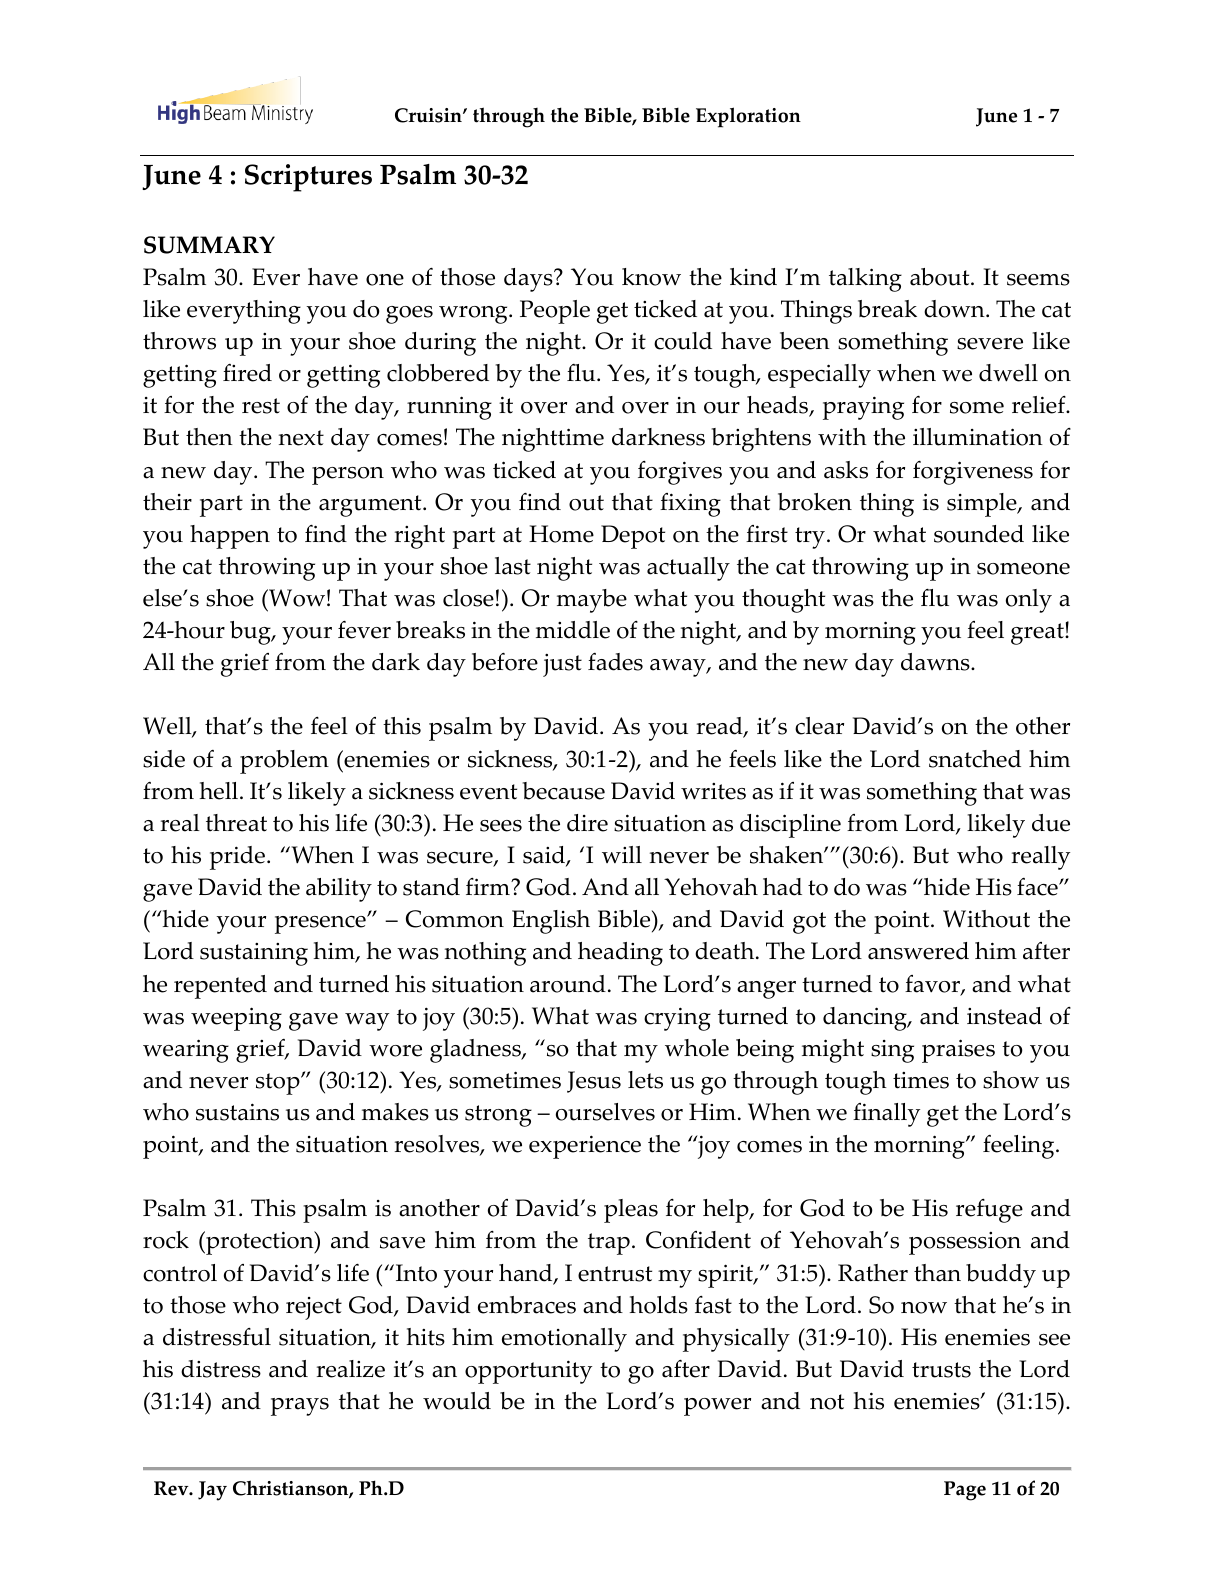 The width and height of the page is (1214, 1571). What do you see at coordinates (615, 662) in the page?
I see `fades` at bounding box center [615, 662].
